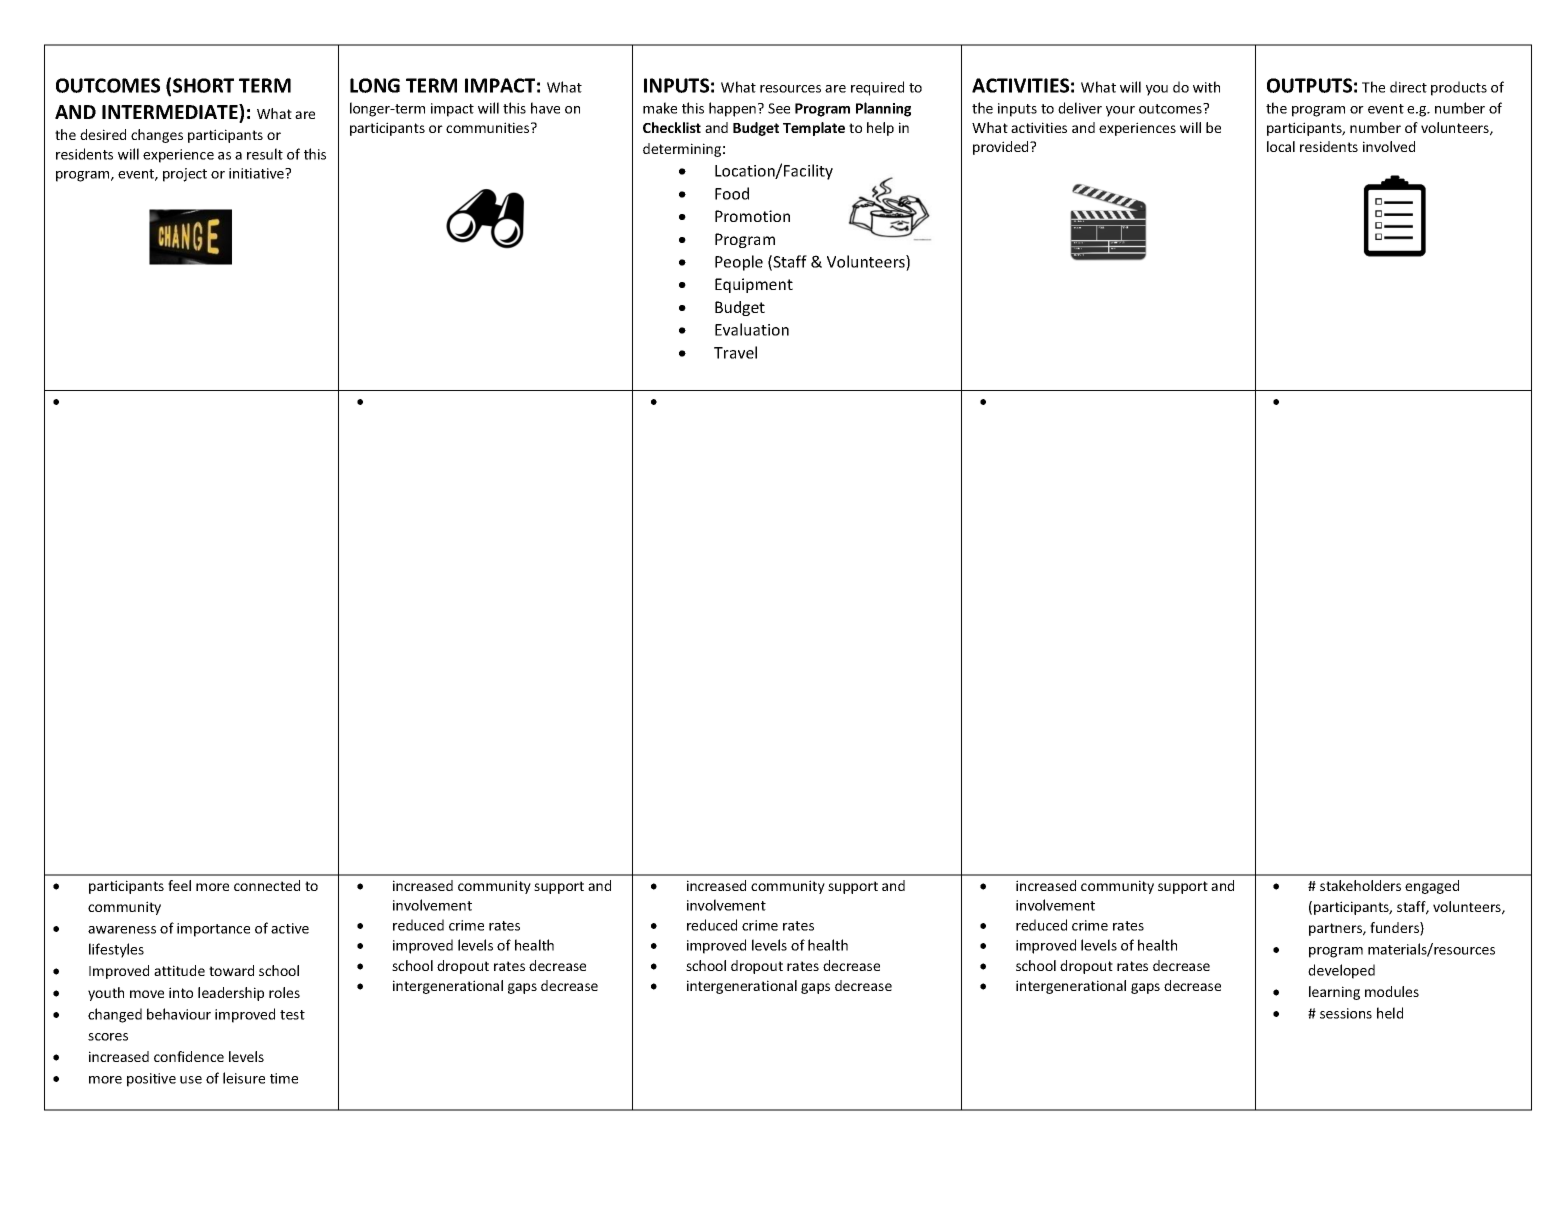  What do you see at coordinates (267, 885) in the page?
I see `connected` at bounding box center [267, 885].
